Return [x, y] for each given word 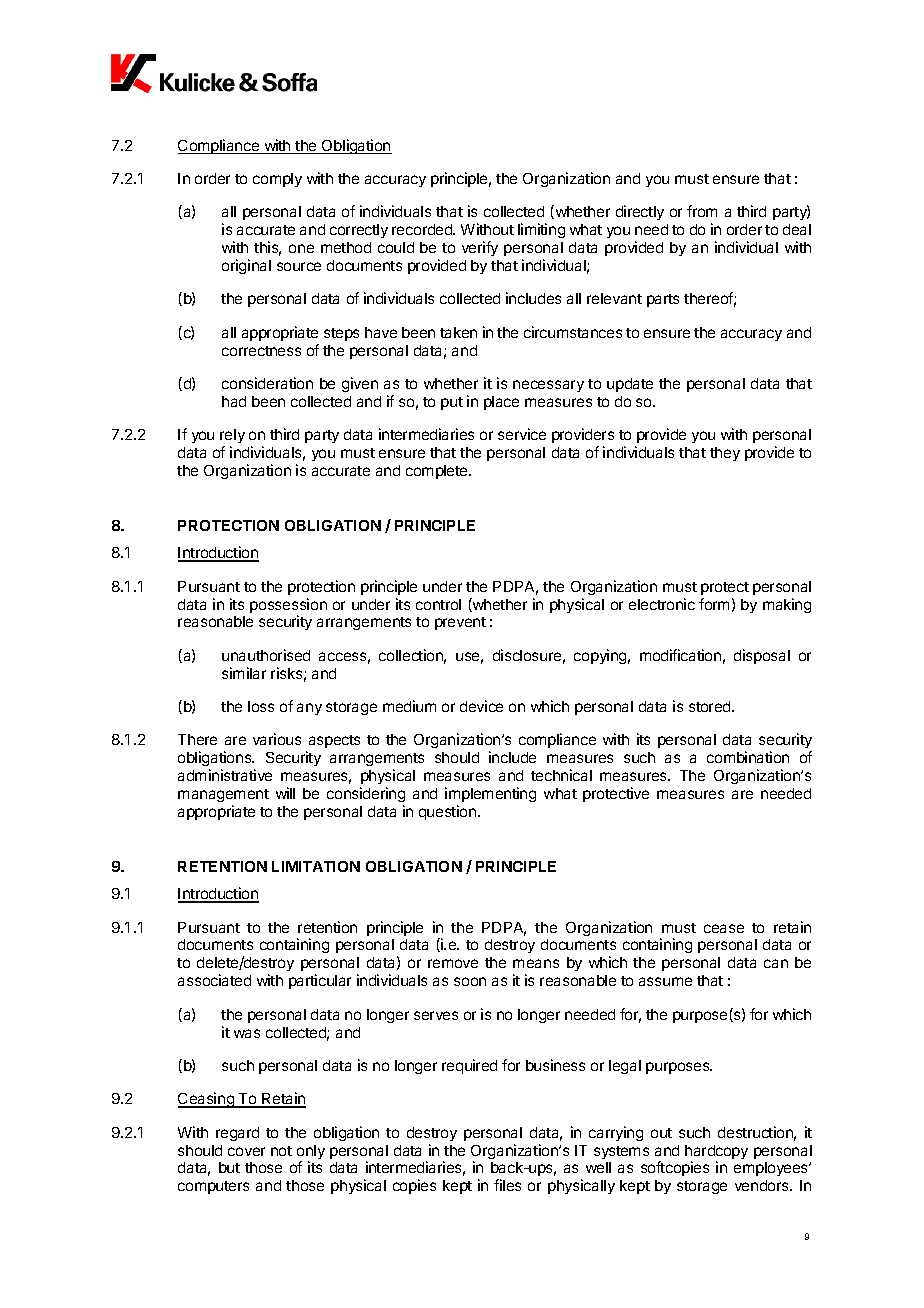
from [702, 211]
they [725, 454]
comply [277, 180]
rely [232, 438]
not [281, 1151]
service [522, 434]
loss [261, 706]
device [481, 706]
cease [724, 928]
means [536, 963]
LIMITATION [316, 866]
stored [711, 706]
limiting [541, 230]
